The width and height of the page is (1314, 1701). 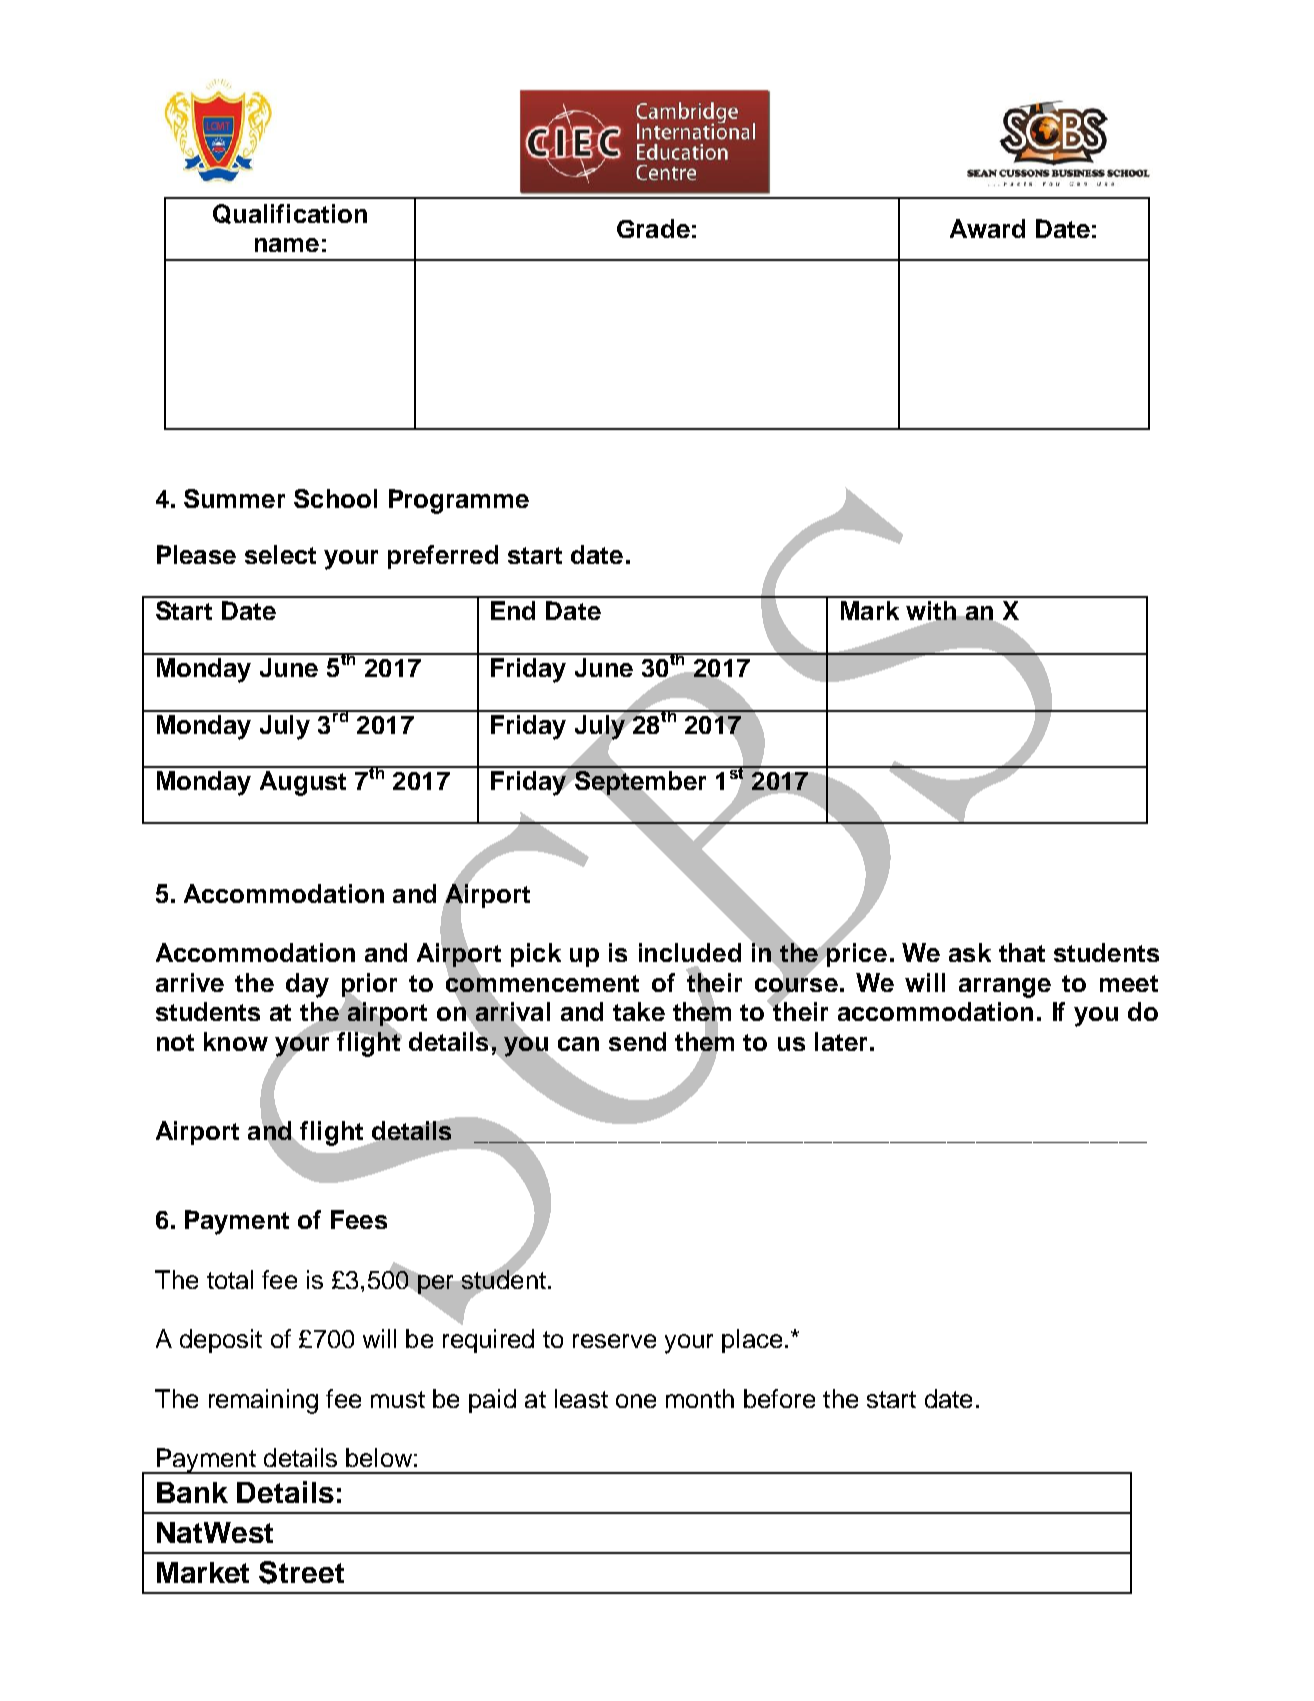 I want to click on select, so click(x=280, y=554).
